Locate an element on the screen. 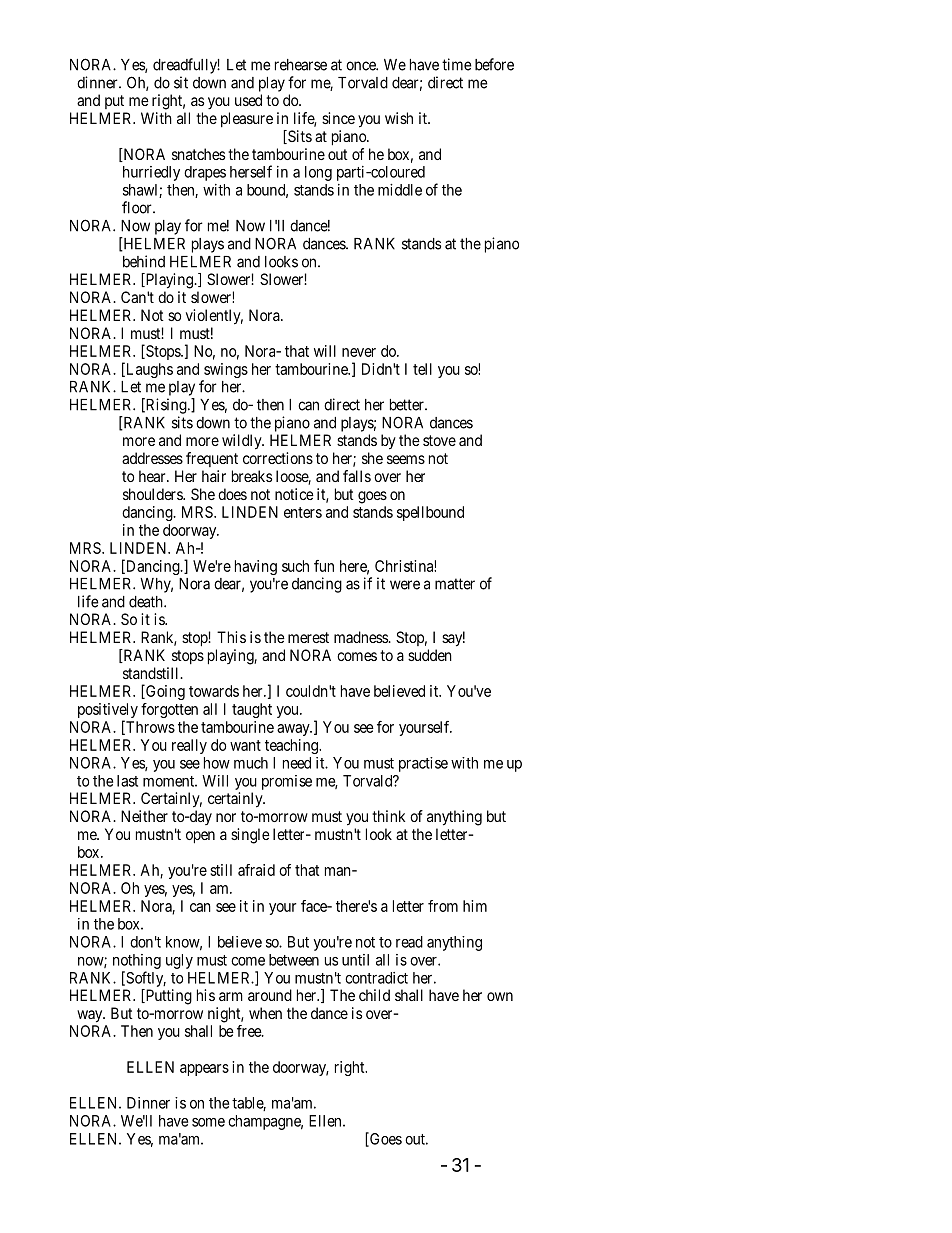 The width and height of the screenshot is (952, 1233). time is located at coordinates (457, 64).
